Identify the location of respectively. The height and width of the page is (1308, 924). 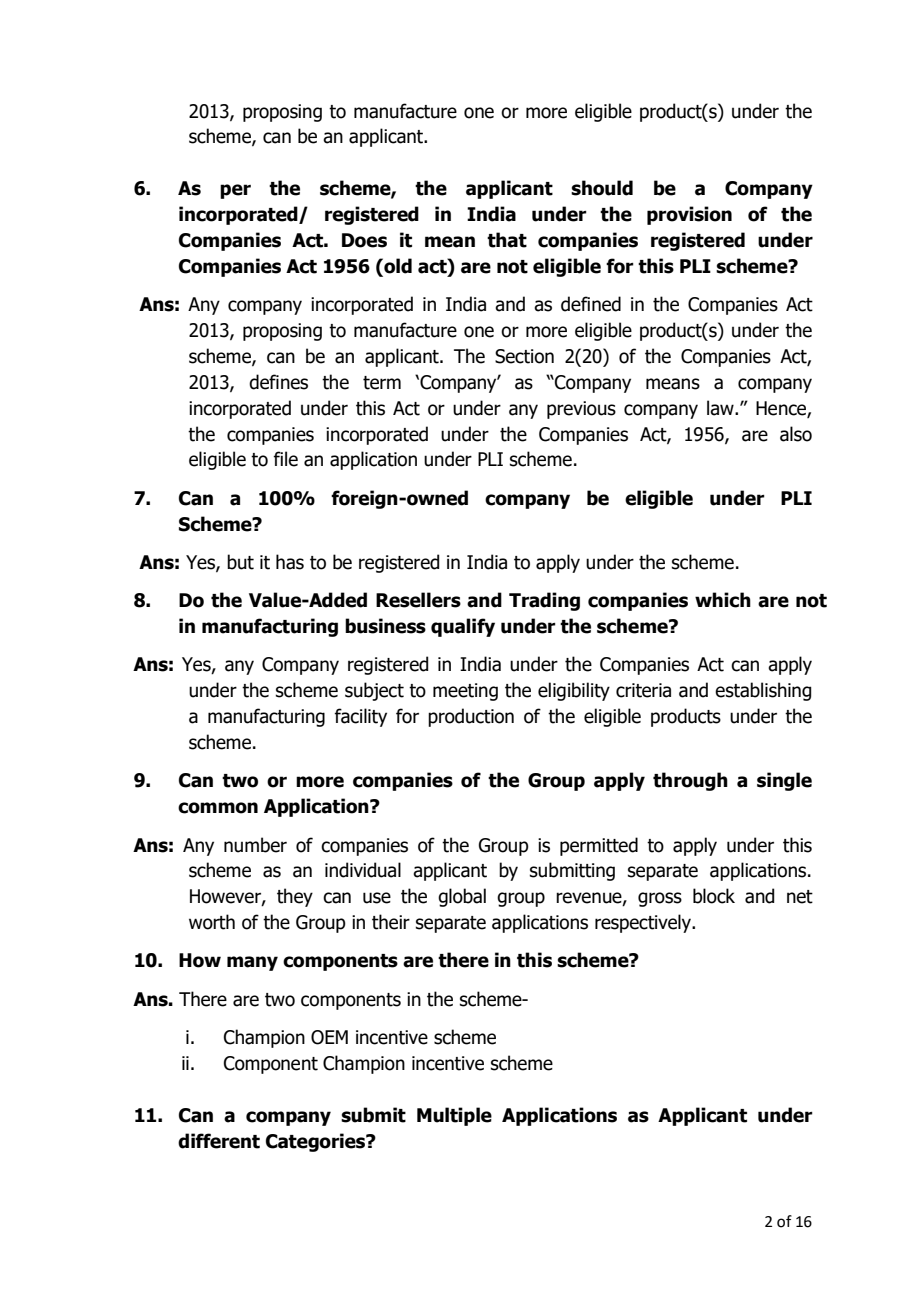
(644, 923).
